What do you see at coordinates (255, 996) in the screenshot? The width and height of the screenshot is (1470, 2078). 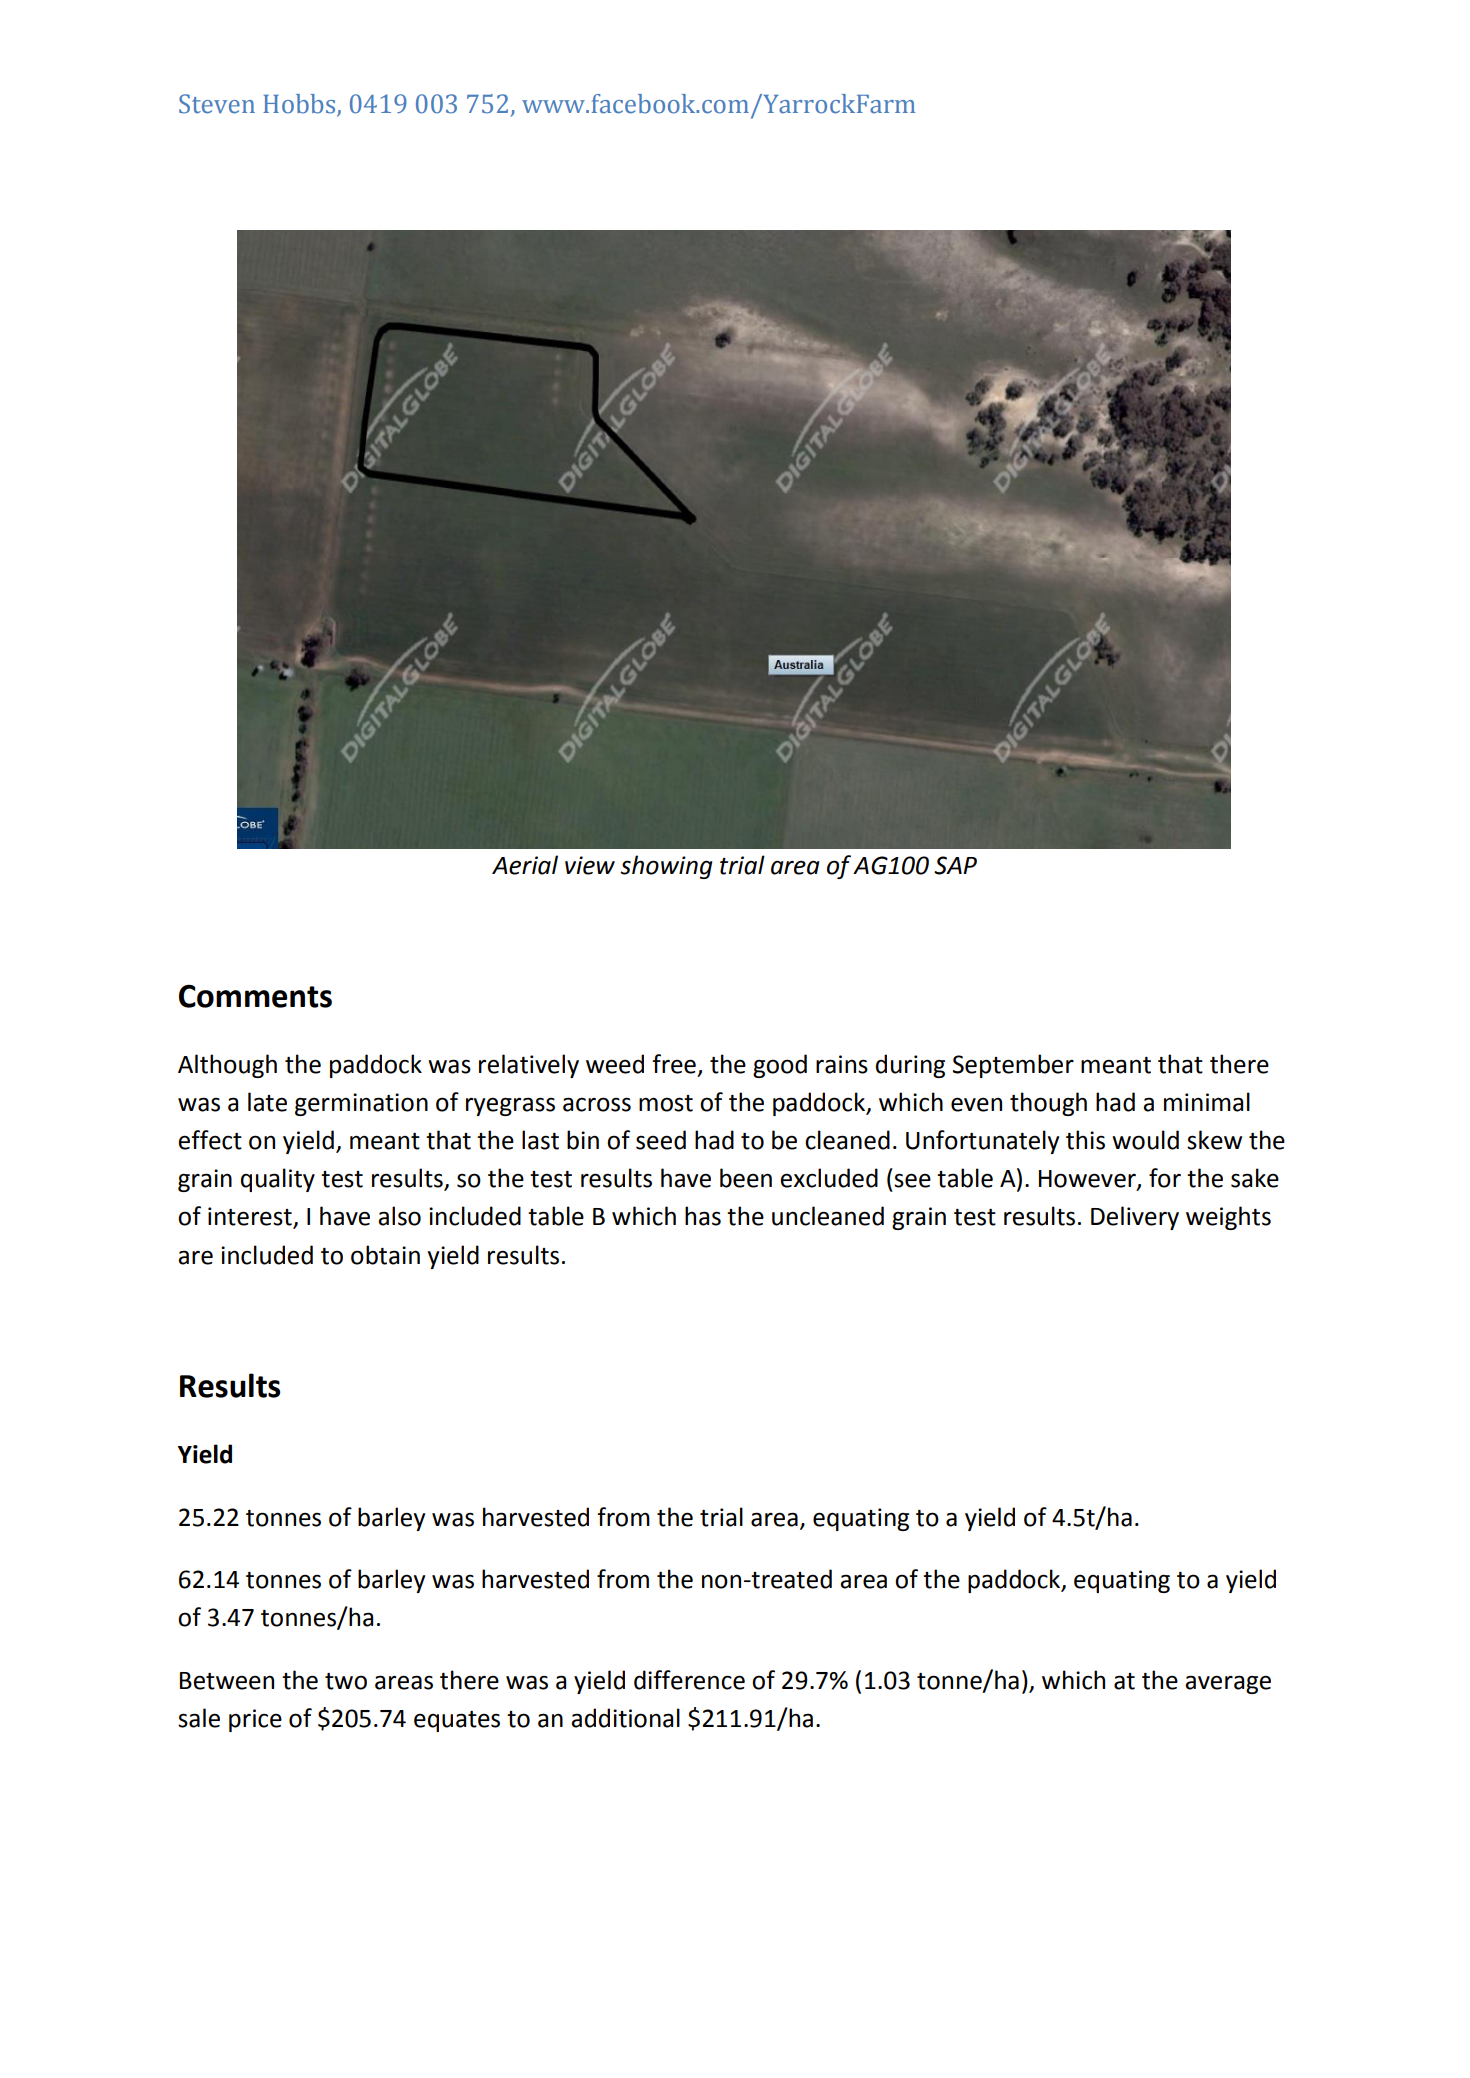 I see `Comments` at bounding box center [255, 996].
